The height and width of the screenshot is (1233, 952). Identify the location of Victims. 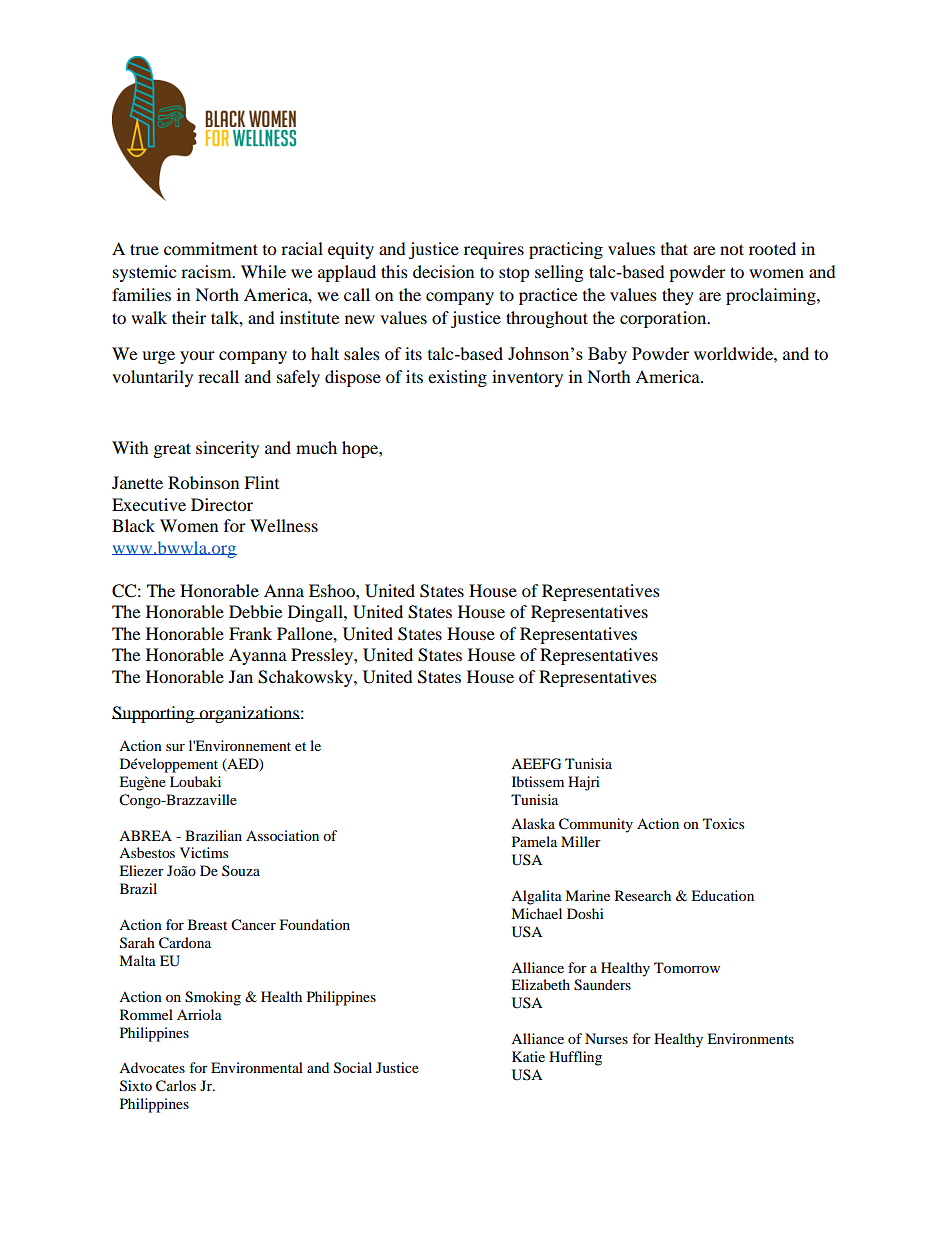
(204, 852).
